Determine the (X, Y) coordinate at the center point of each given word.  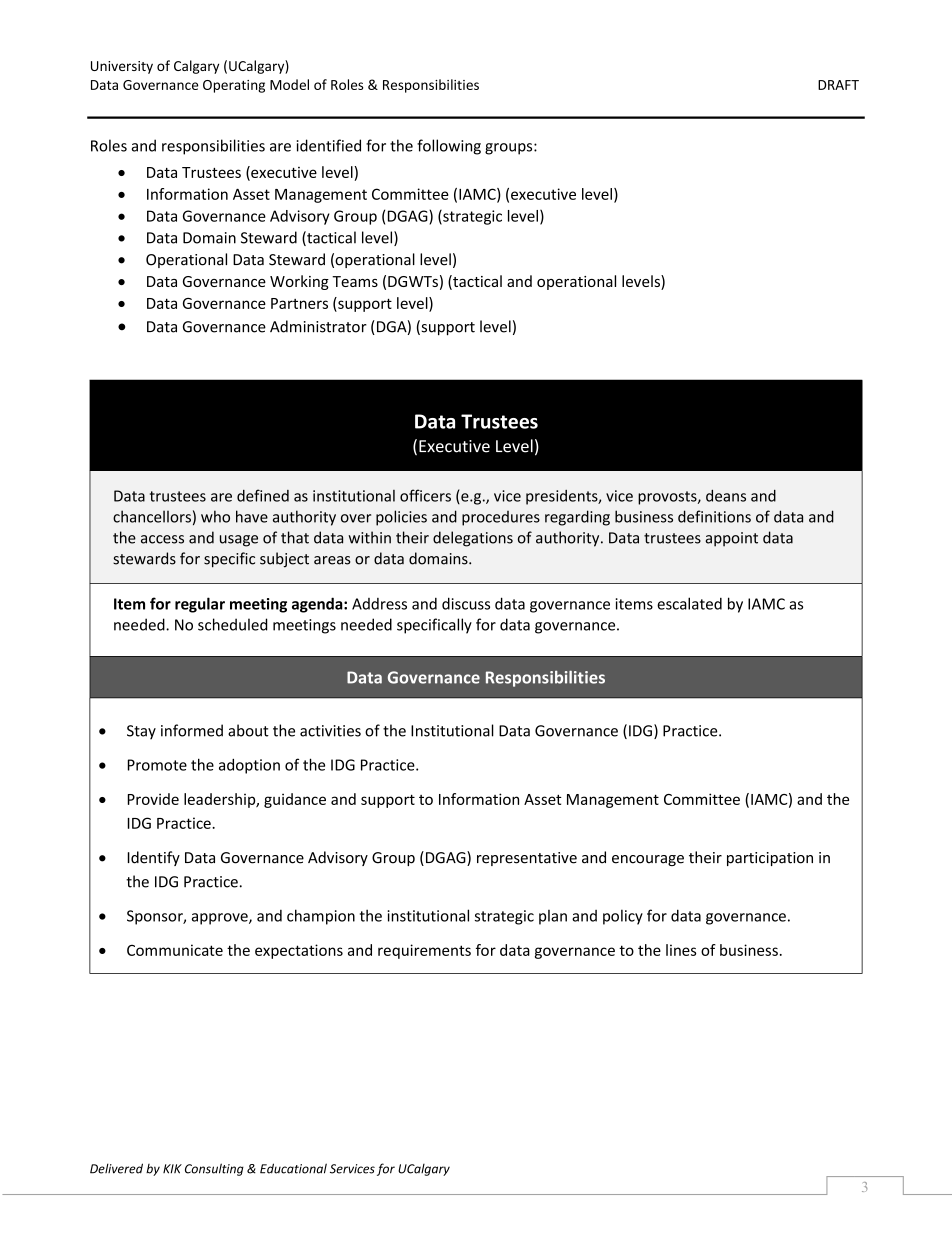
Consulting (214, 1169)
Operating (234, 86)
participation (770, 859)
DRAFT (838, 85)
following (449, 147)
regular (200, 605)
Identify (154, 858)
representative (527, 859)
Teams (355, 281)
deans (726, 496)
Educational (293, 1168)
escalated (689, 603)
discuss (466, 603)
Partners (299, 303)
